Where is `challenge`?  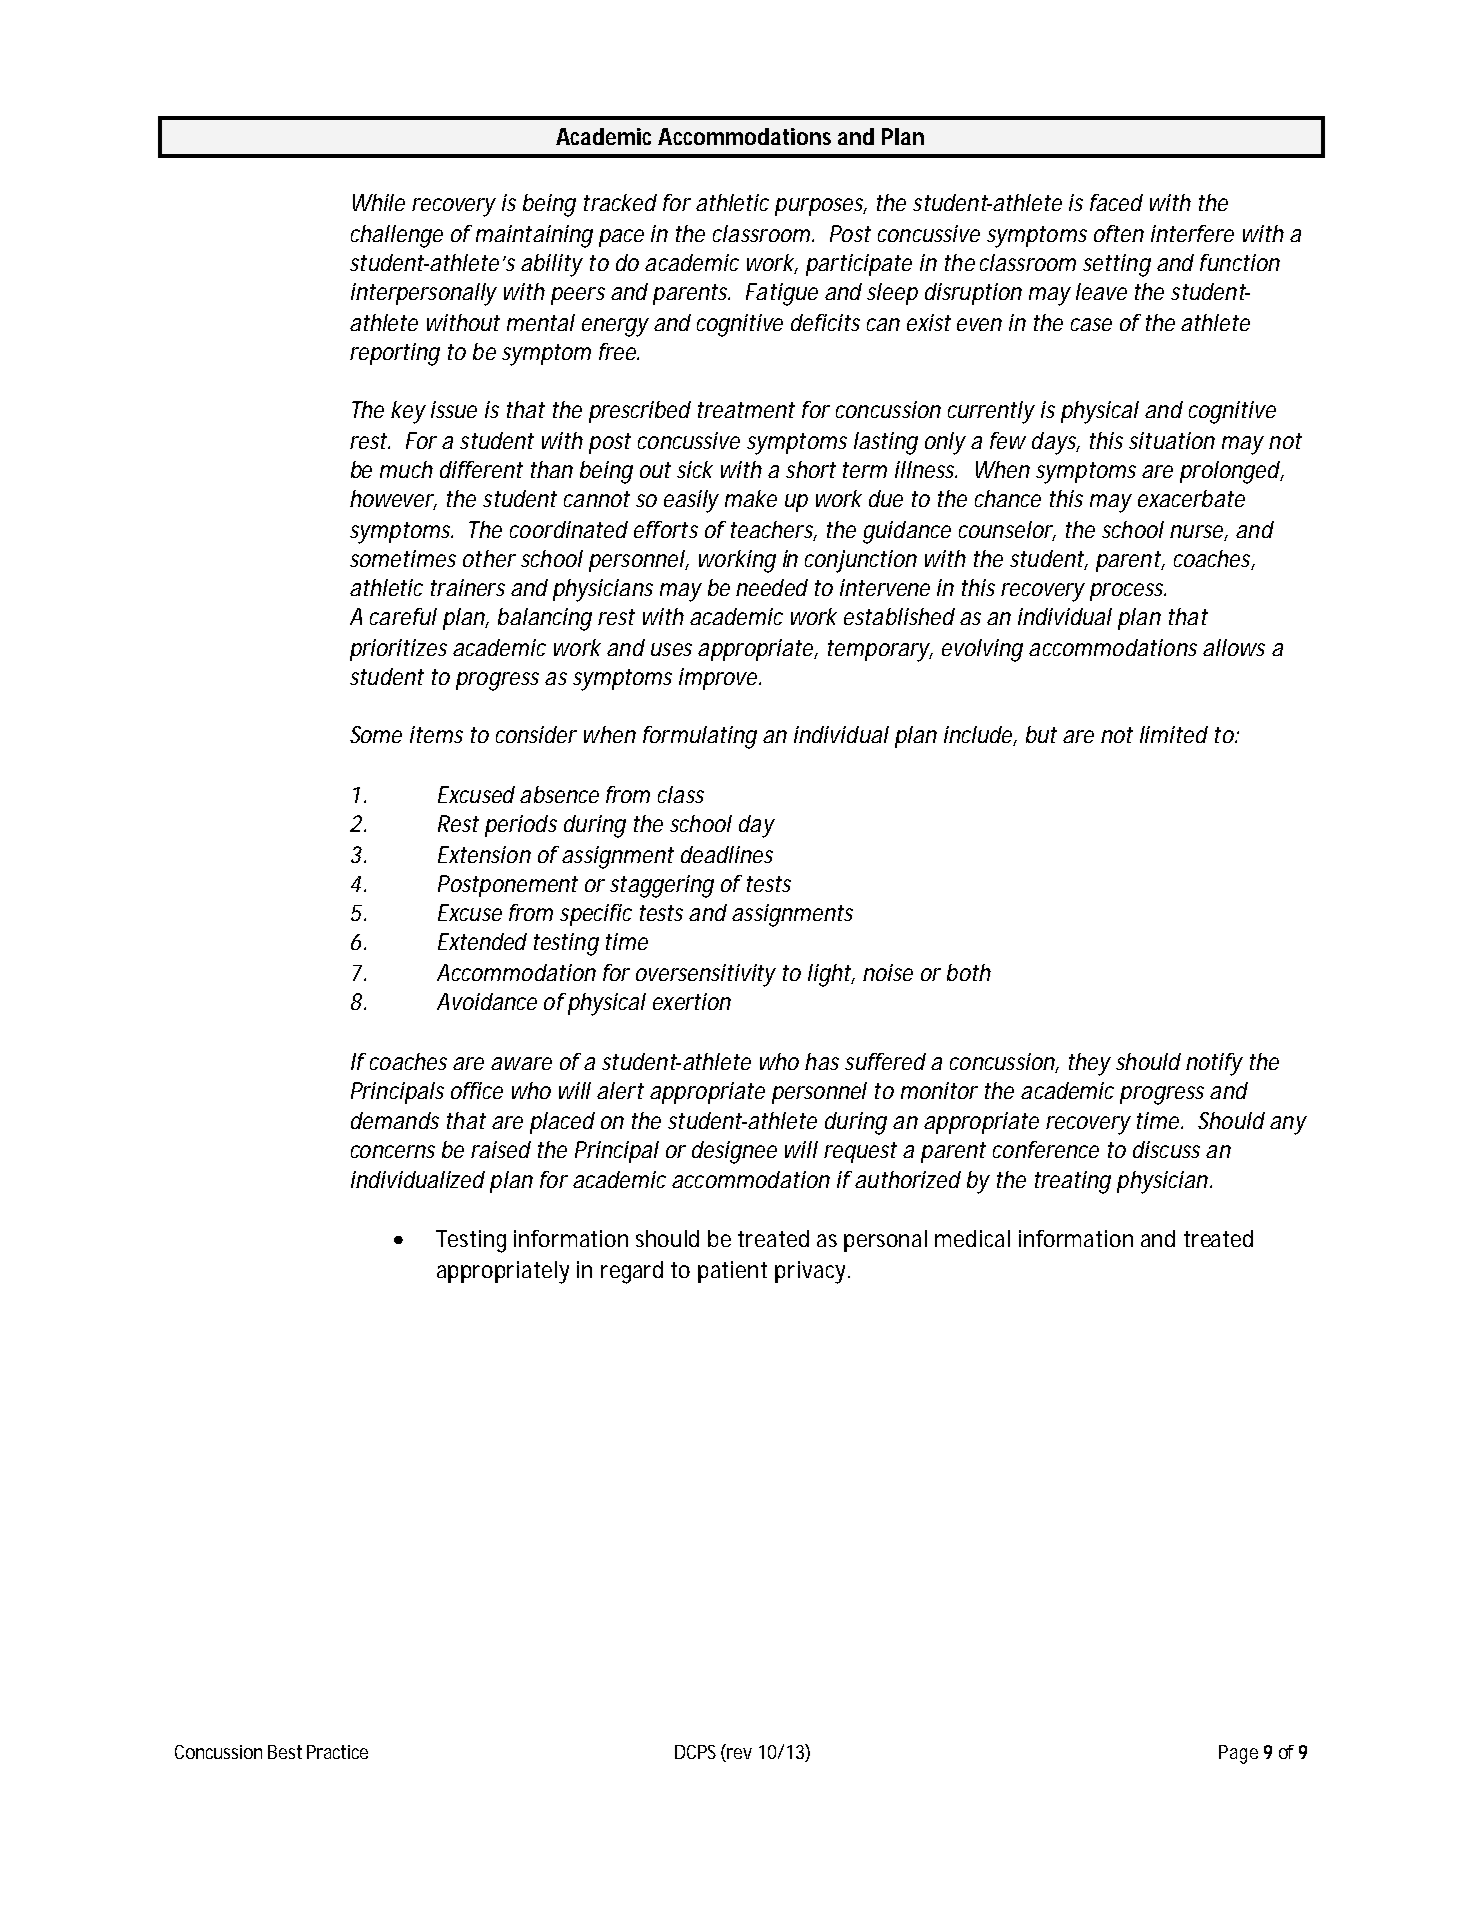
challenge is located at coordinates (397, 236).
